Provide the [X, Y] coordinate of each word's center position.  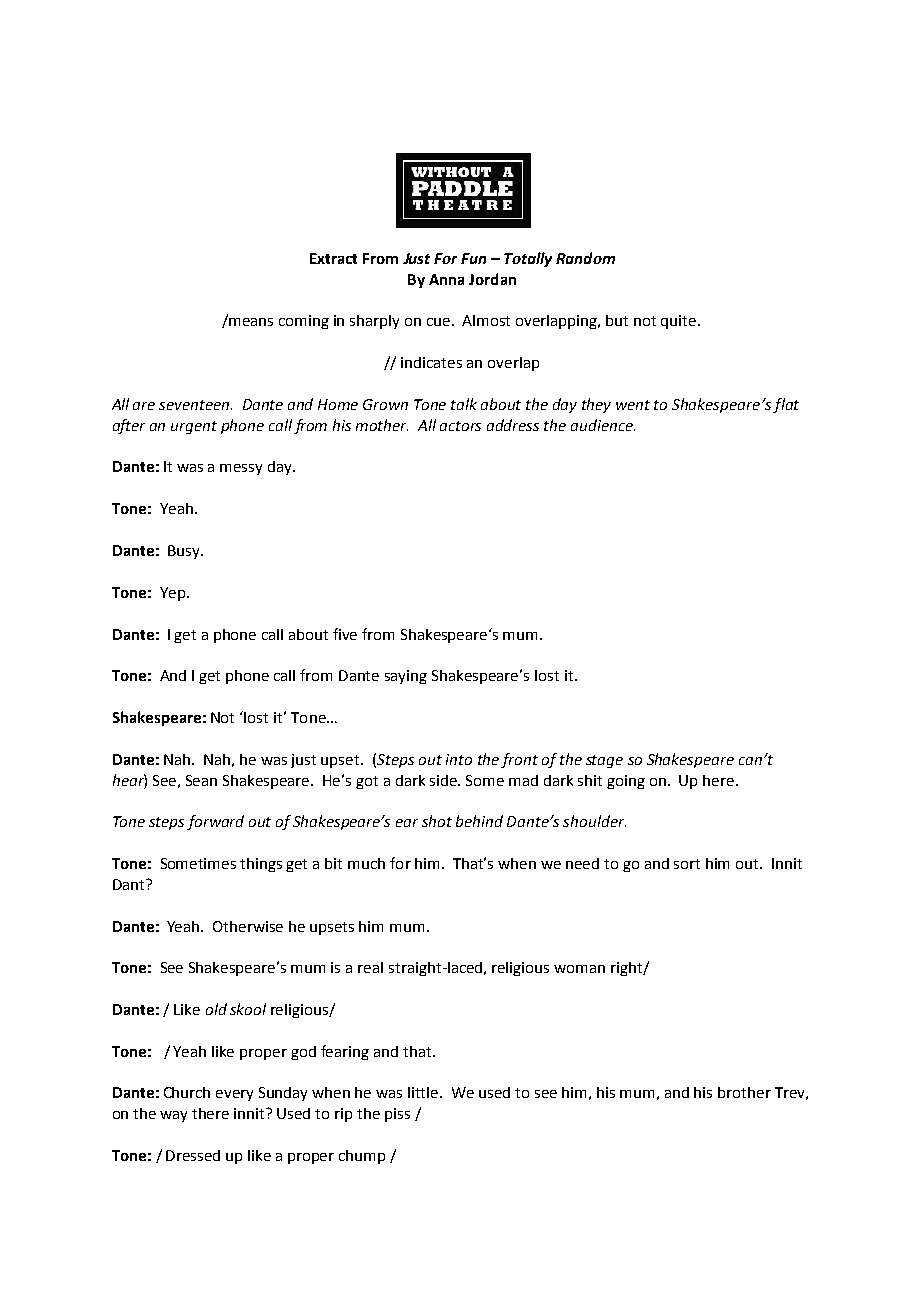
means [251, 322]
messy [241, 469]
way [173, 1116]
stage [604, 761]
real [370, 967]
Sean [201, 780]
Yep [172, 594]
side [445, 780]
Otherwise [248, 926]
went [633, 405]
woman [579, 969]
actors [460, 426]
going [626, 782]
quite [680, 322]
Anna [446, 279]
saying [406, 677]
